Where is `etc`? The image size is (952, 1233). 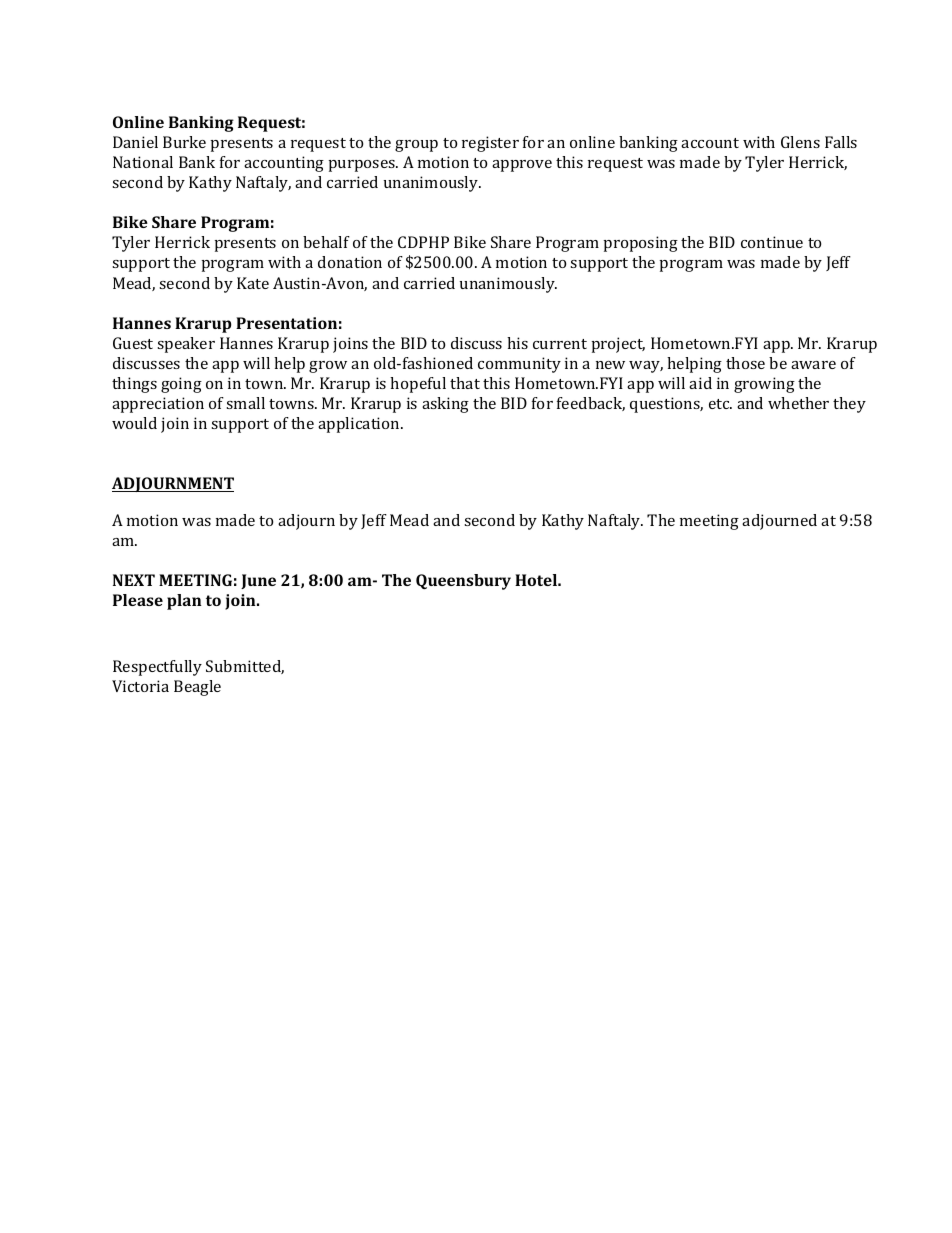 etc is located at coordinates (720, 404).
